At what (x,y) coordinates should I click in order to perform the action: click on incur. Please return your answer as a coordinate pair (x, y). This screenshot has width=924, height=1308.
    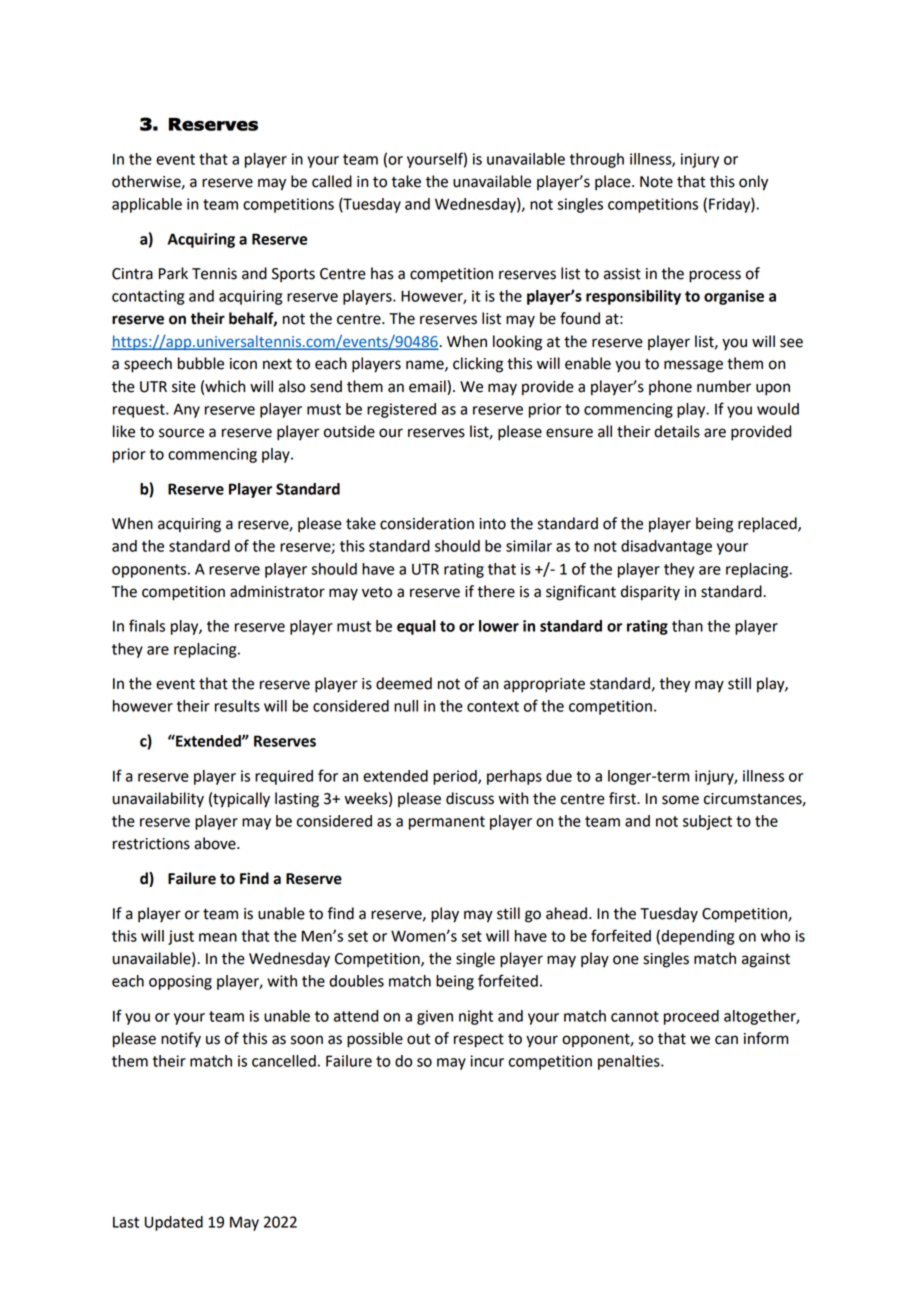
    Looking at the image, I should click on (487, 1061).
